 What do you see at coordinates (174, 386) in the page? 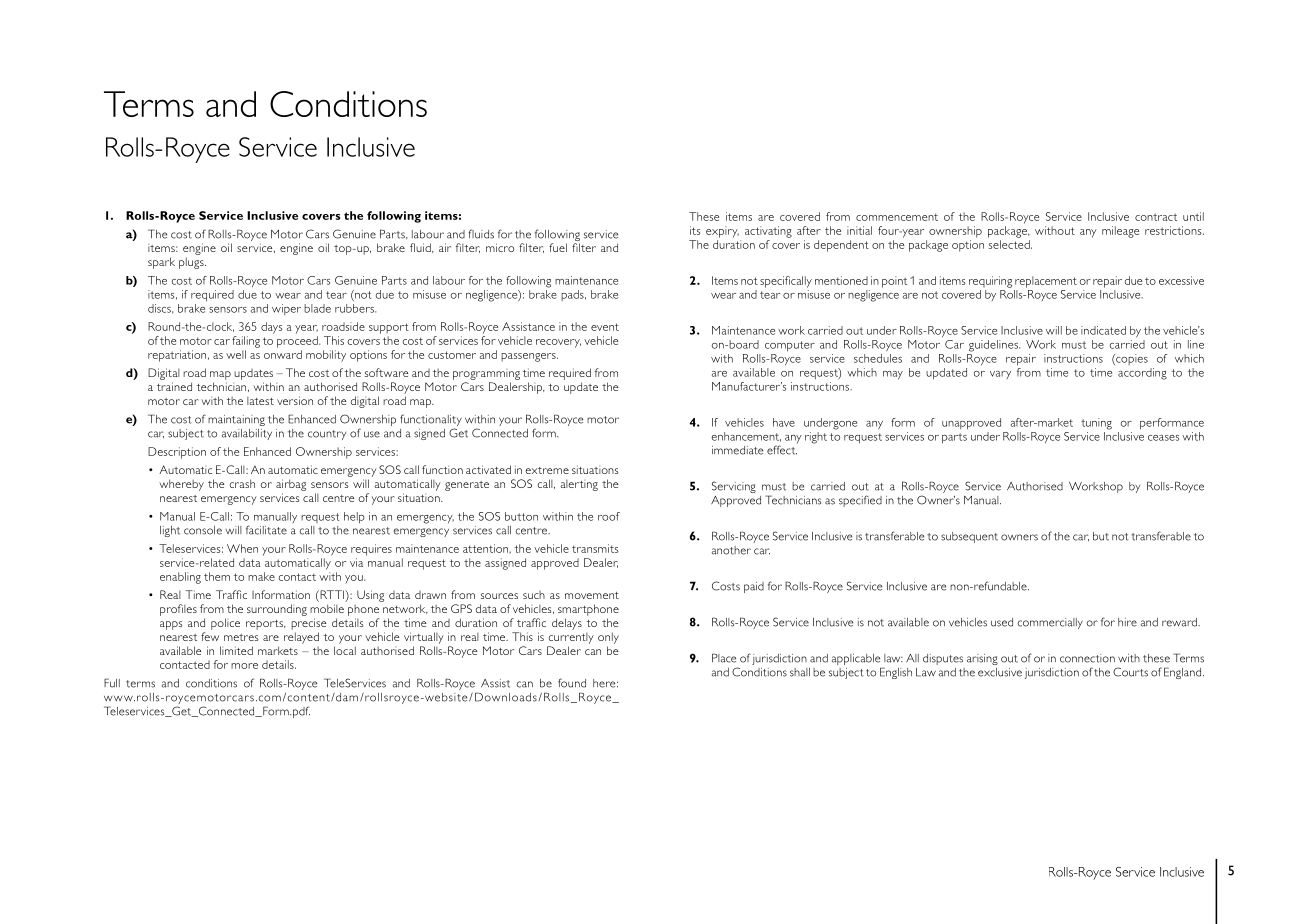
I see `trained` at bounding box center [174, 386].
